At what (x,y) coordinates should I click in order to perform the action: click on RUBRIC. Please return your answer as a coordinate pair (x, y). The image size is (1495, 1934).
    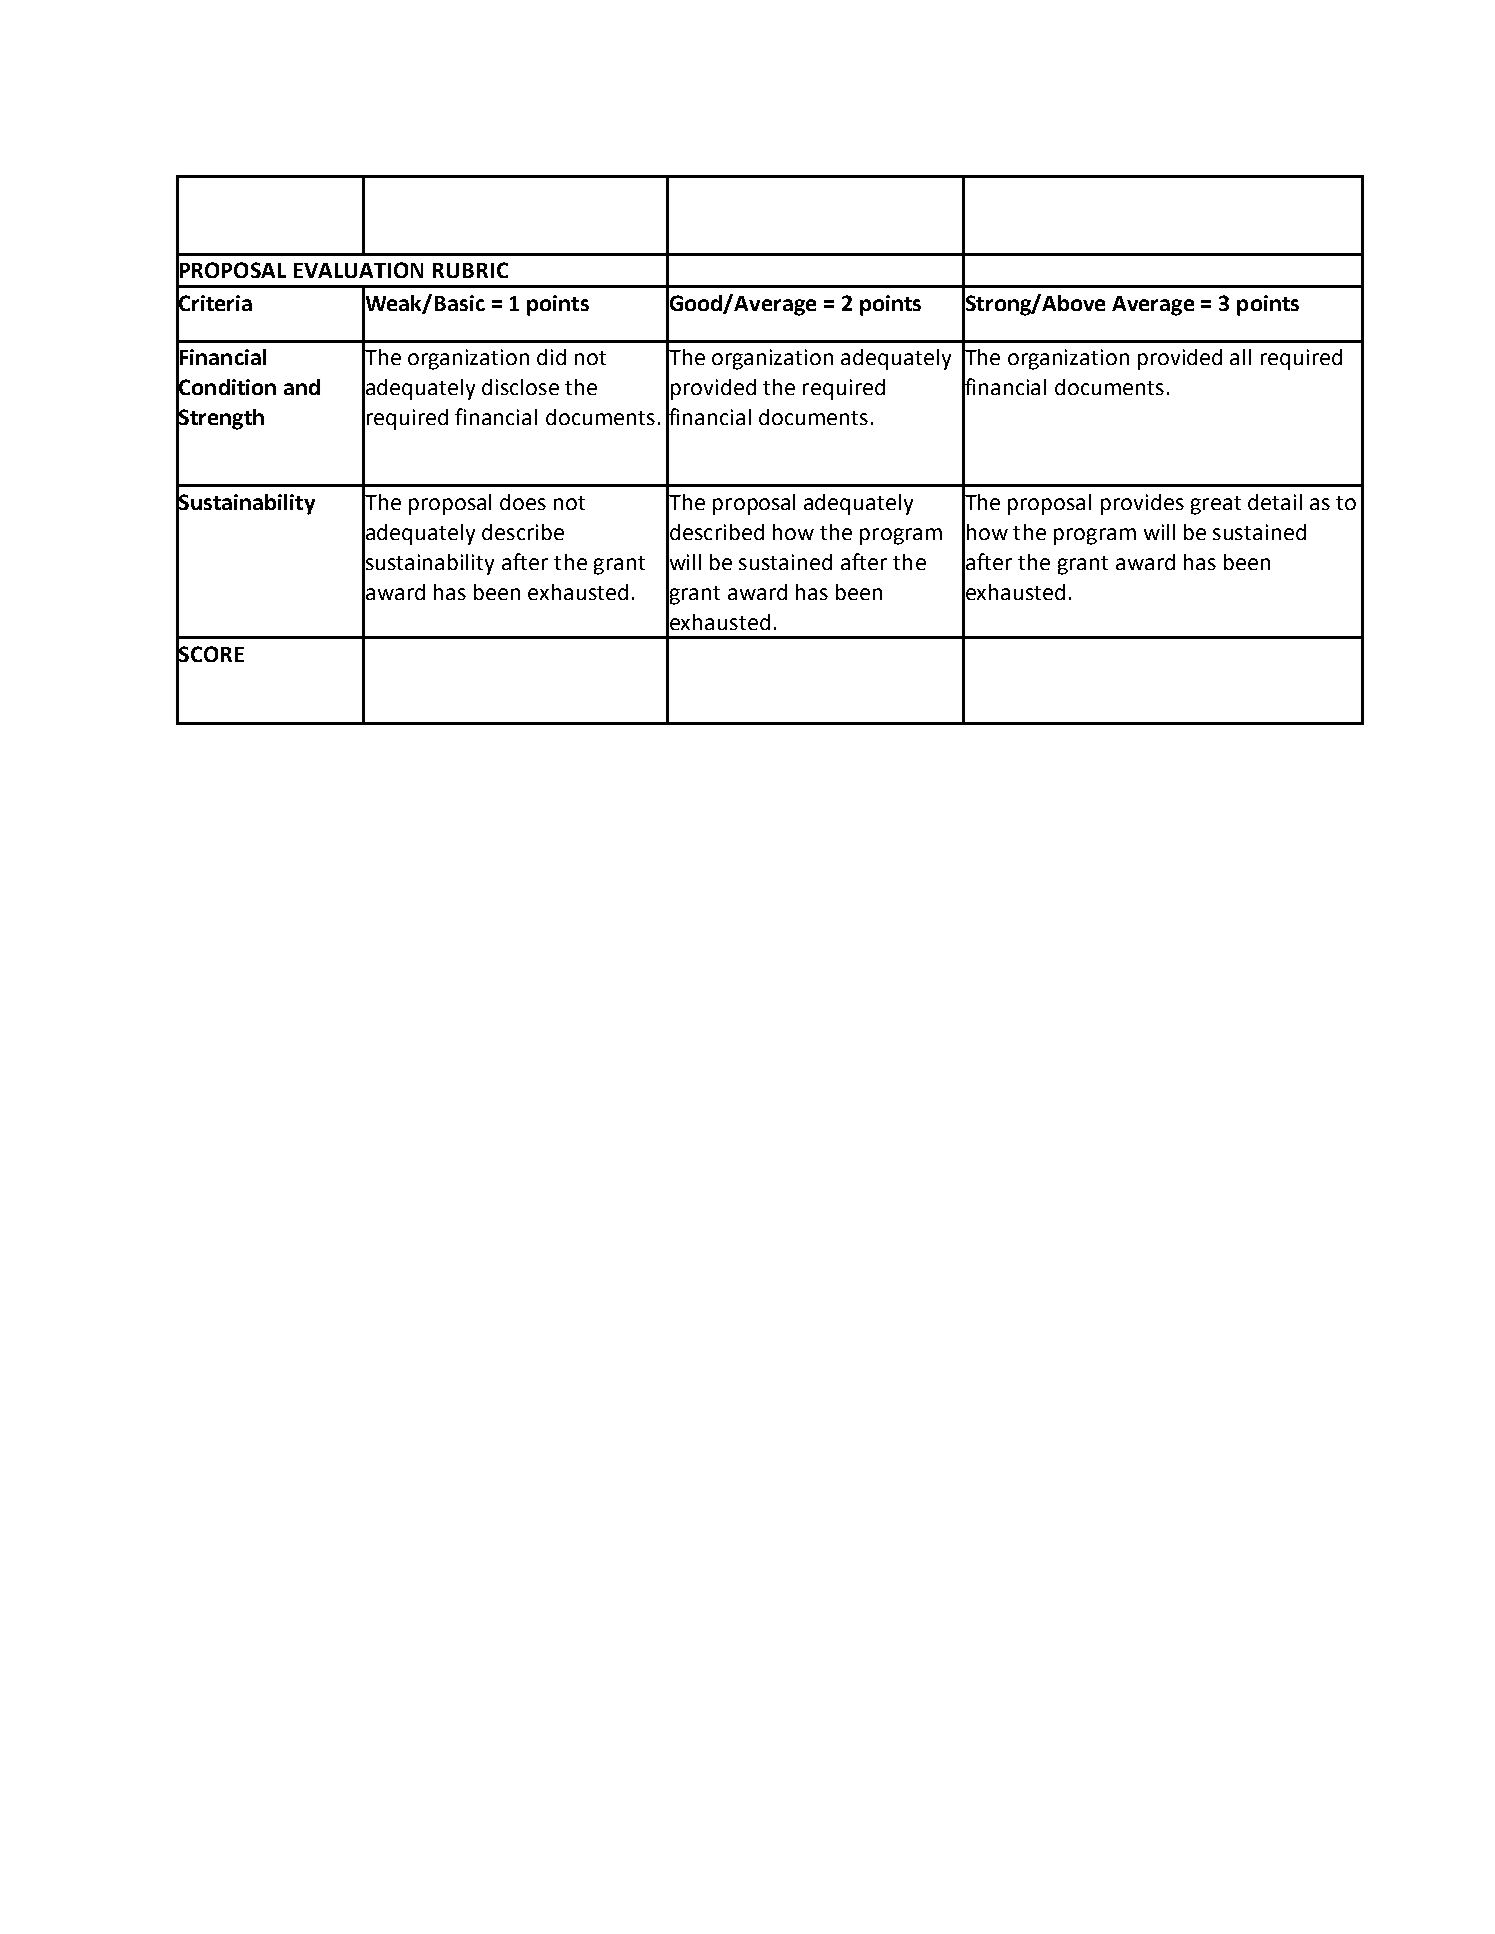
    Looking at the image, I should click on (470, 270).
